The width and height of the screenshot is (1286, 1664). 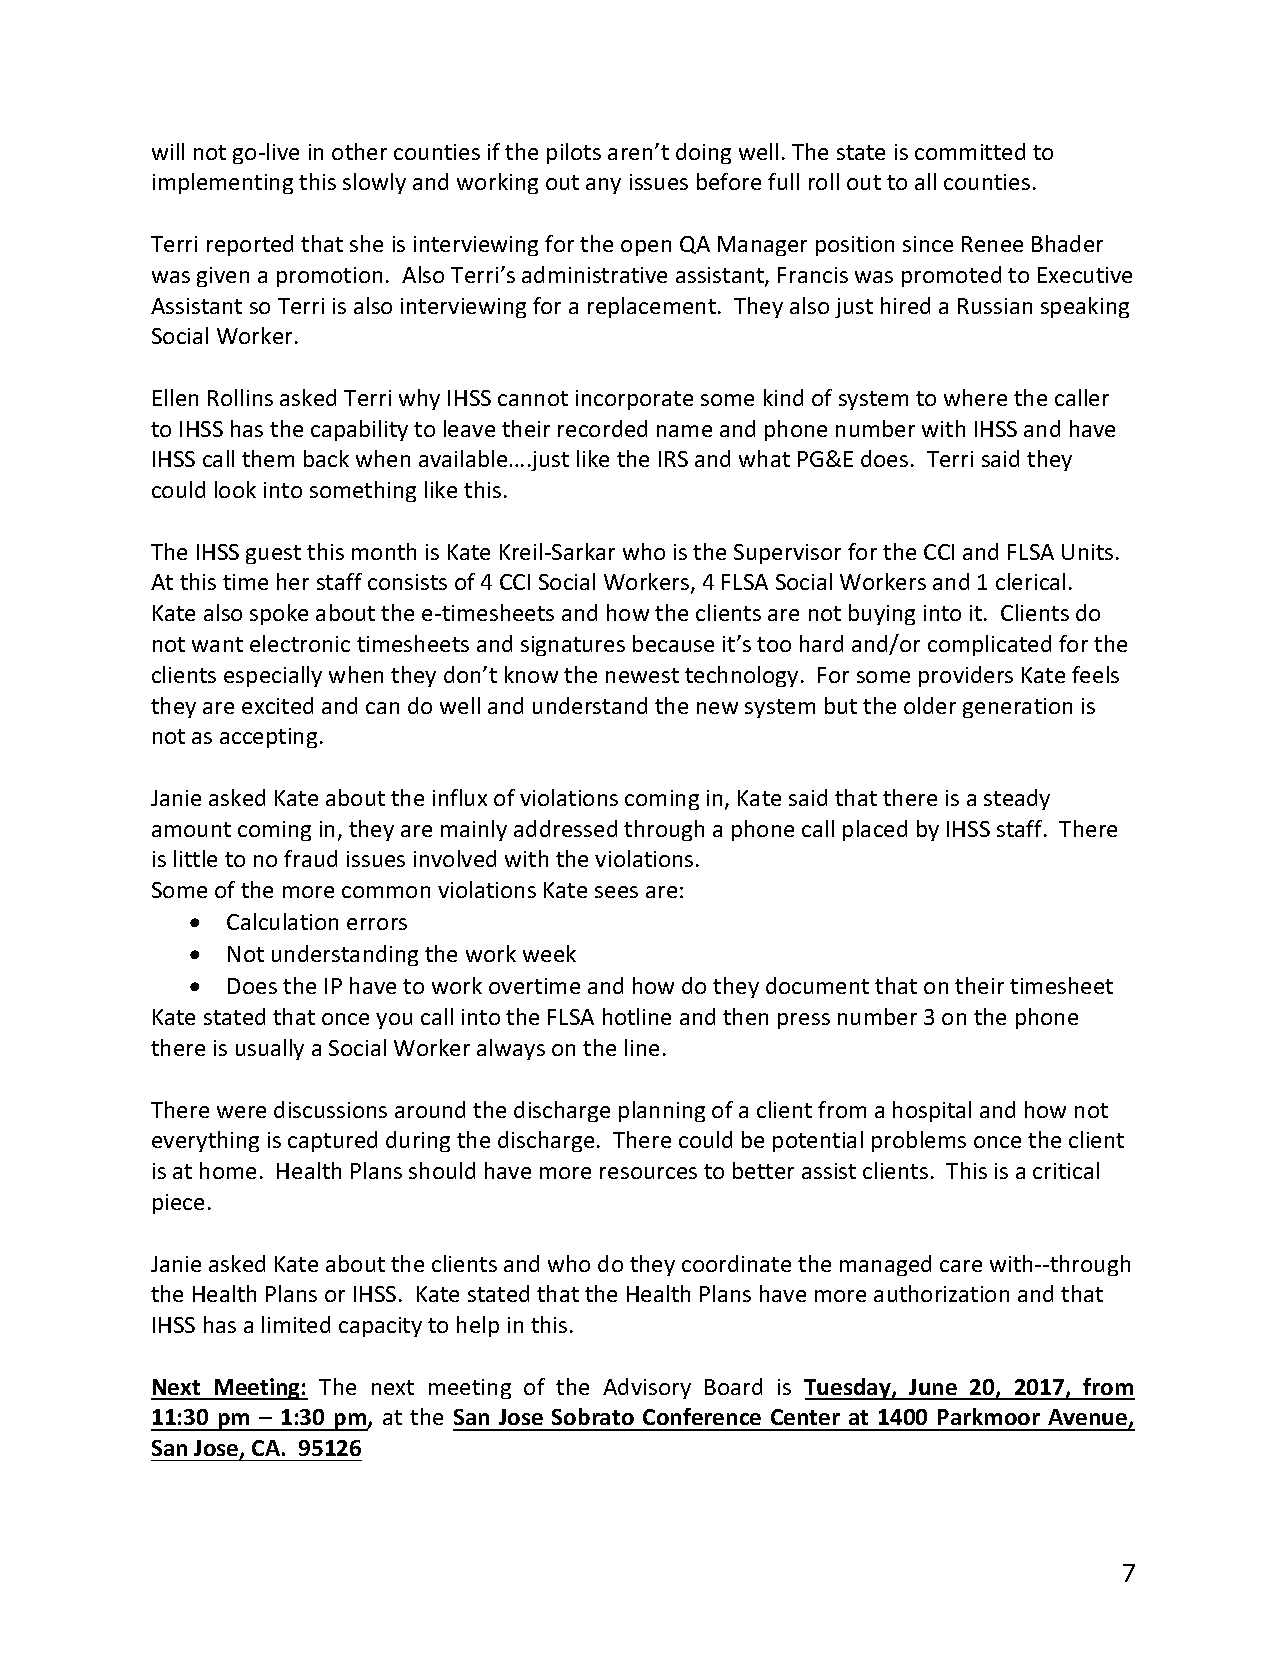 I want to click on authorization, so click(x=941, y=1293).
